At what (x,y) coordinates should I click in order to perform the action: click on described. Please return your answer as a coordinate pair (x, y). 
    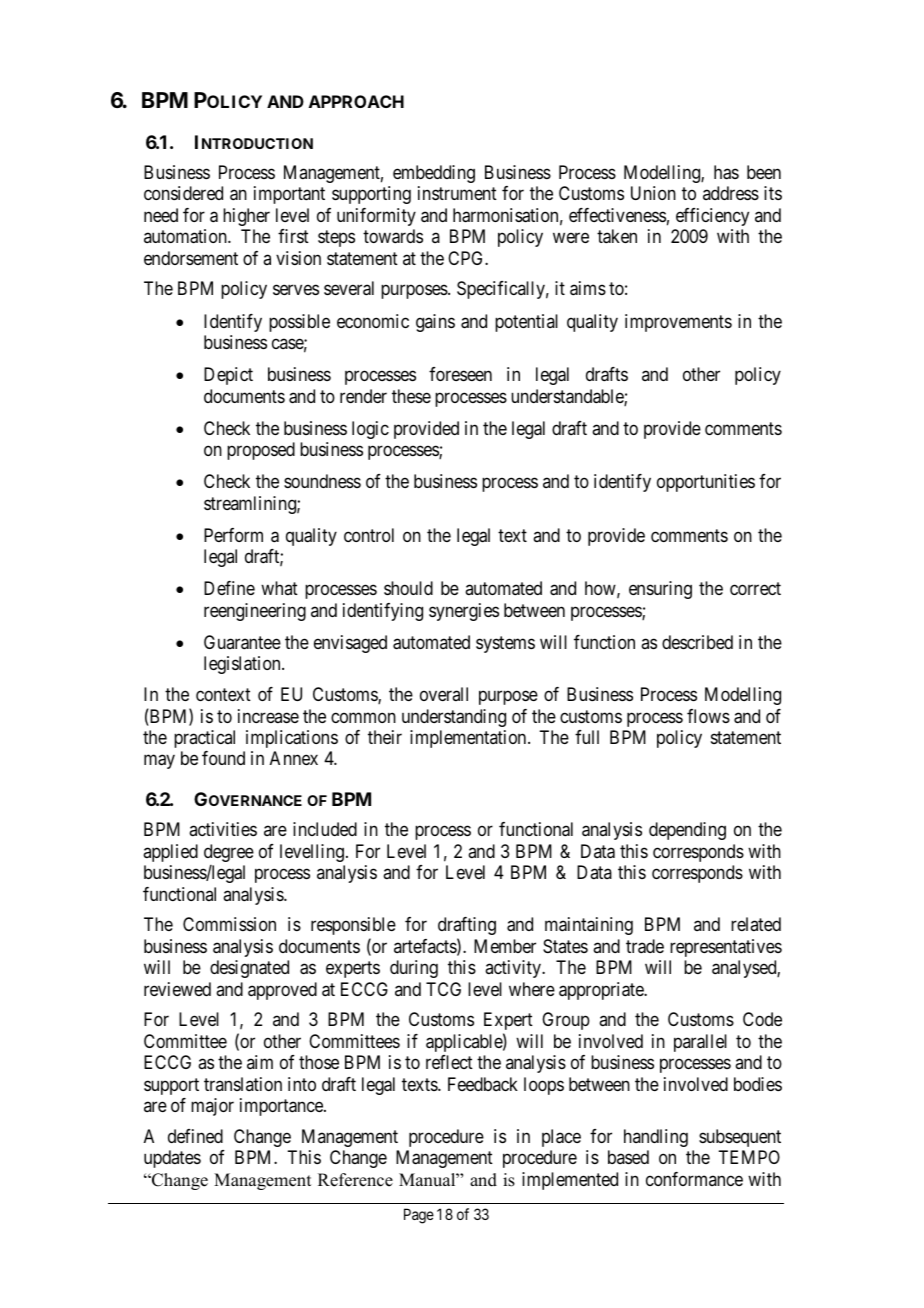
    Looking at the image, I should click on (697, 642).
